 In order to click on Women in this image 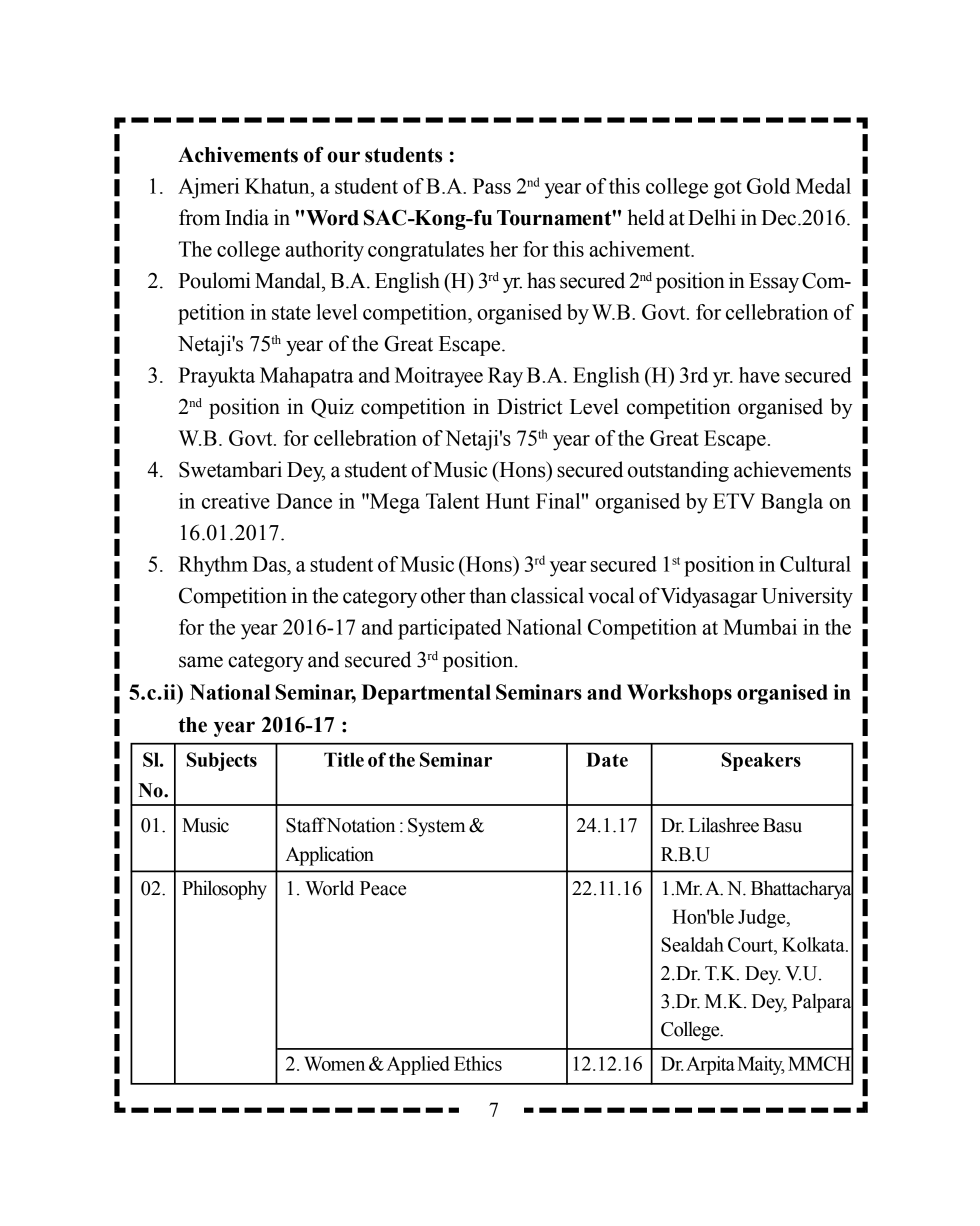, I will do `click(334, 1063)`.
